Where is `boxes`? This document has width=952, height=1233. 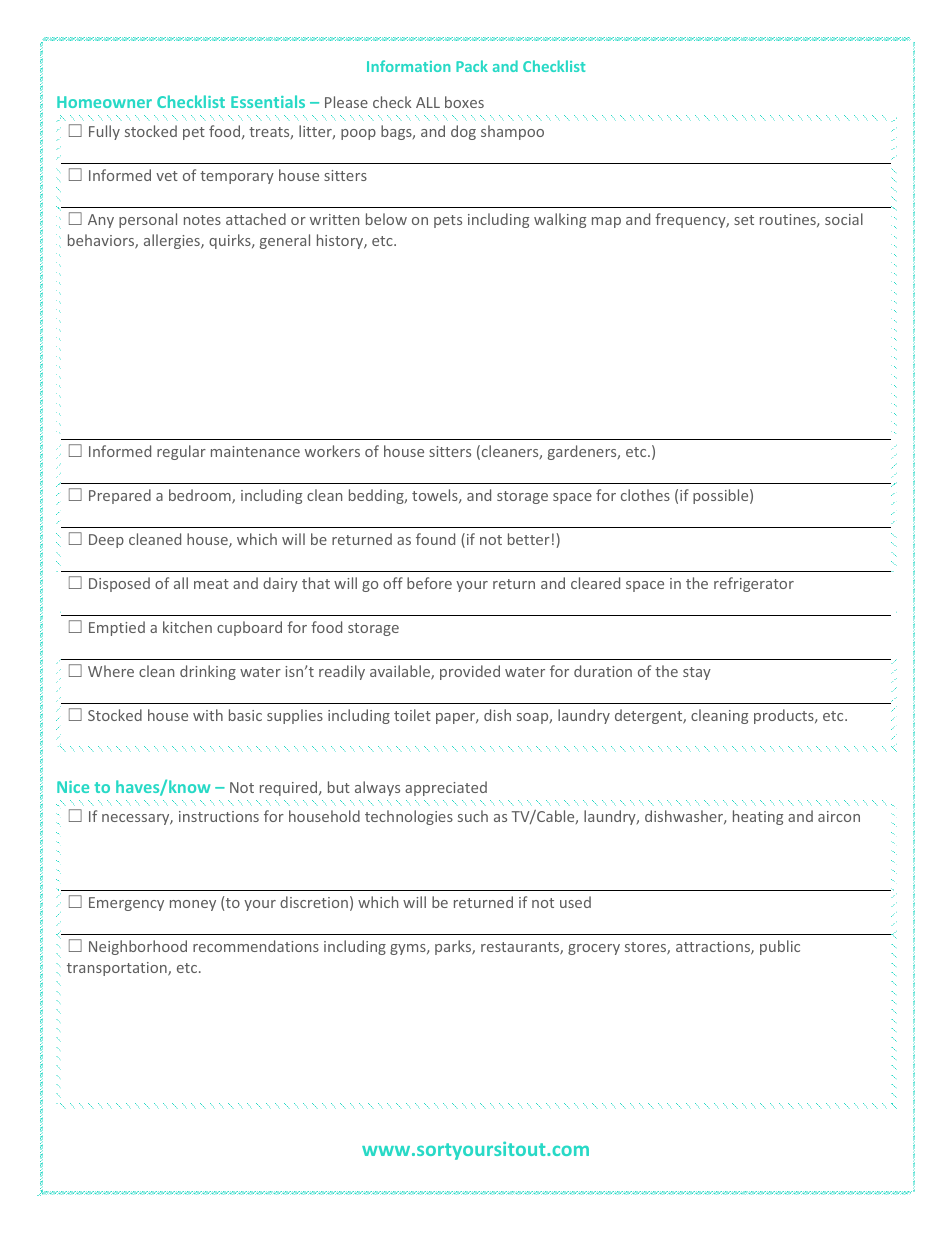 boxes is located at coordinates (464, 102).
